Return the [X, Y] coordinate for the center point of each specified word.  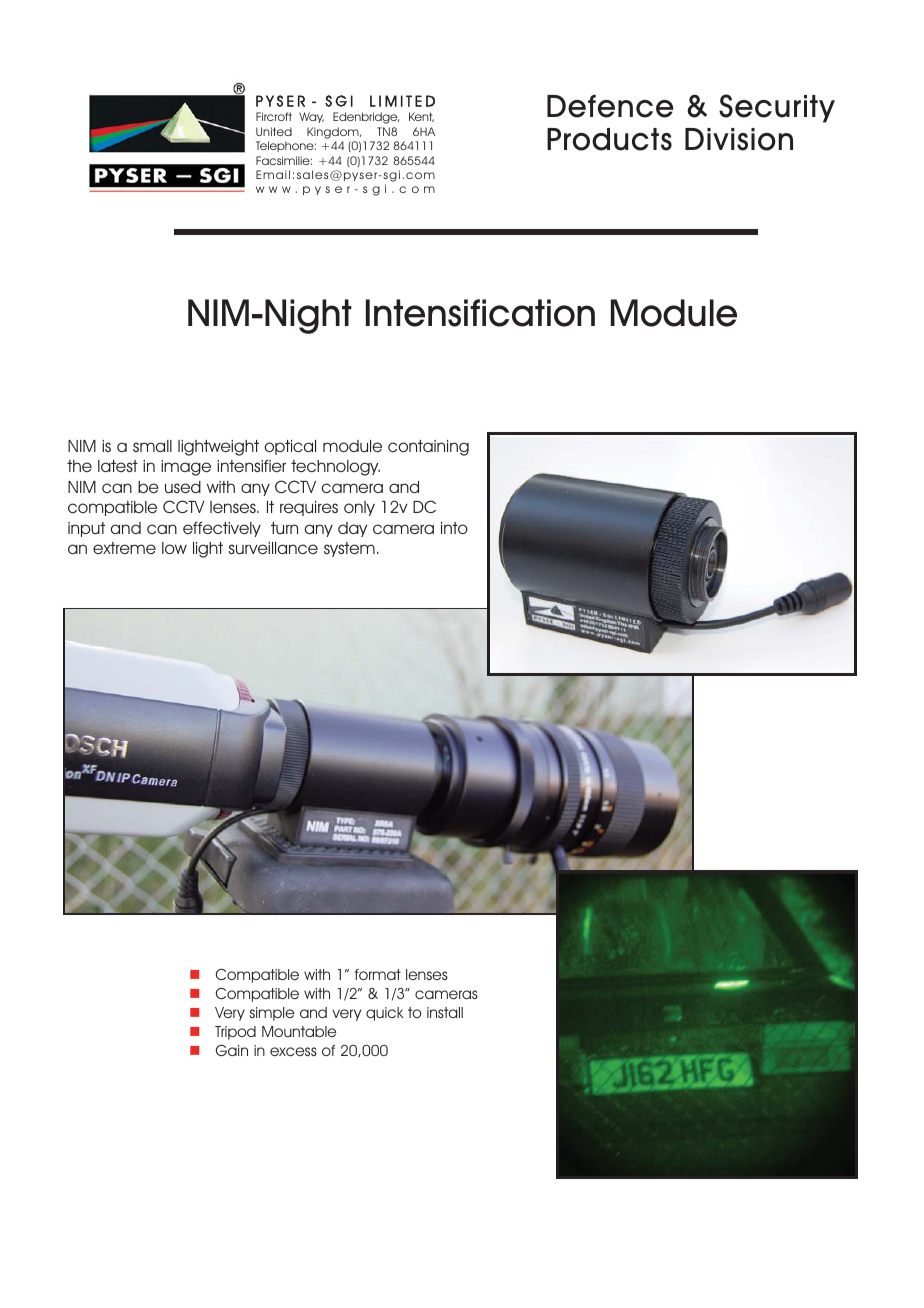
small [152, 446]
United [274, 131]
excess [293, 1051]
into [454, 528]
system [349, 549]
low [174, 548]
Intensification [480, 313]
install [445, 1012]
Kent [421, 117]
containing [428, 448]
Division [739, 139]
